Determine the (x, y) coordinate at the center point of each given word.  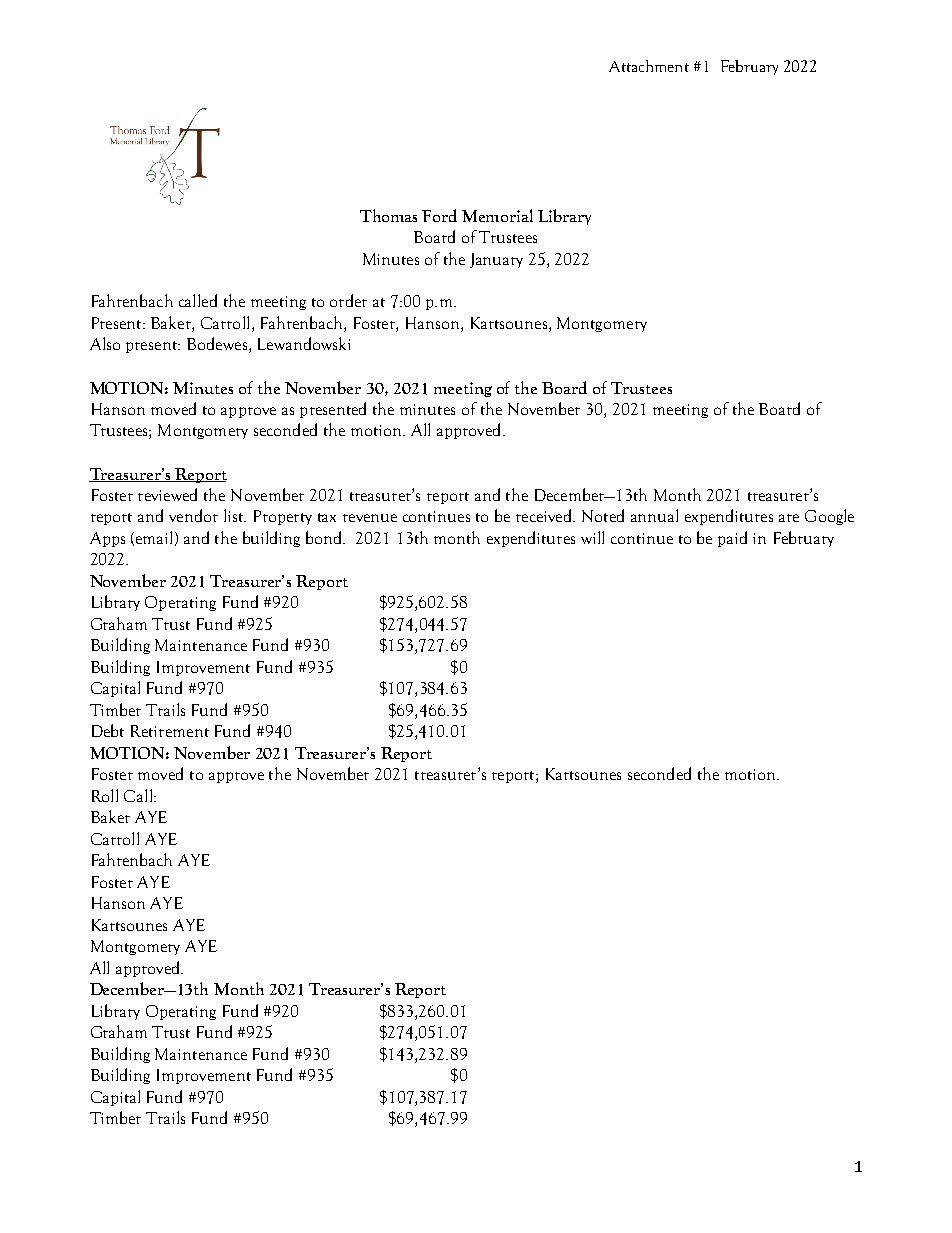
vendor (193, 515)
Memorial (497, 215)
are (789, 518)
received (545, 515)
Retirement (170, 731)
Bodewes (217, 343)
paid (732, 539)
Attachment (649, 66)
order (348, 300)
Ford (439, 215)
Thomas (388, 215)
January (496, 260)
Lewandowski (304, 343)
